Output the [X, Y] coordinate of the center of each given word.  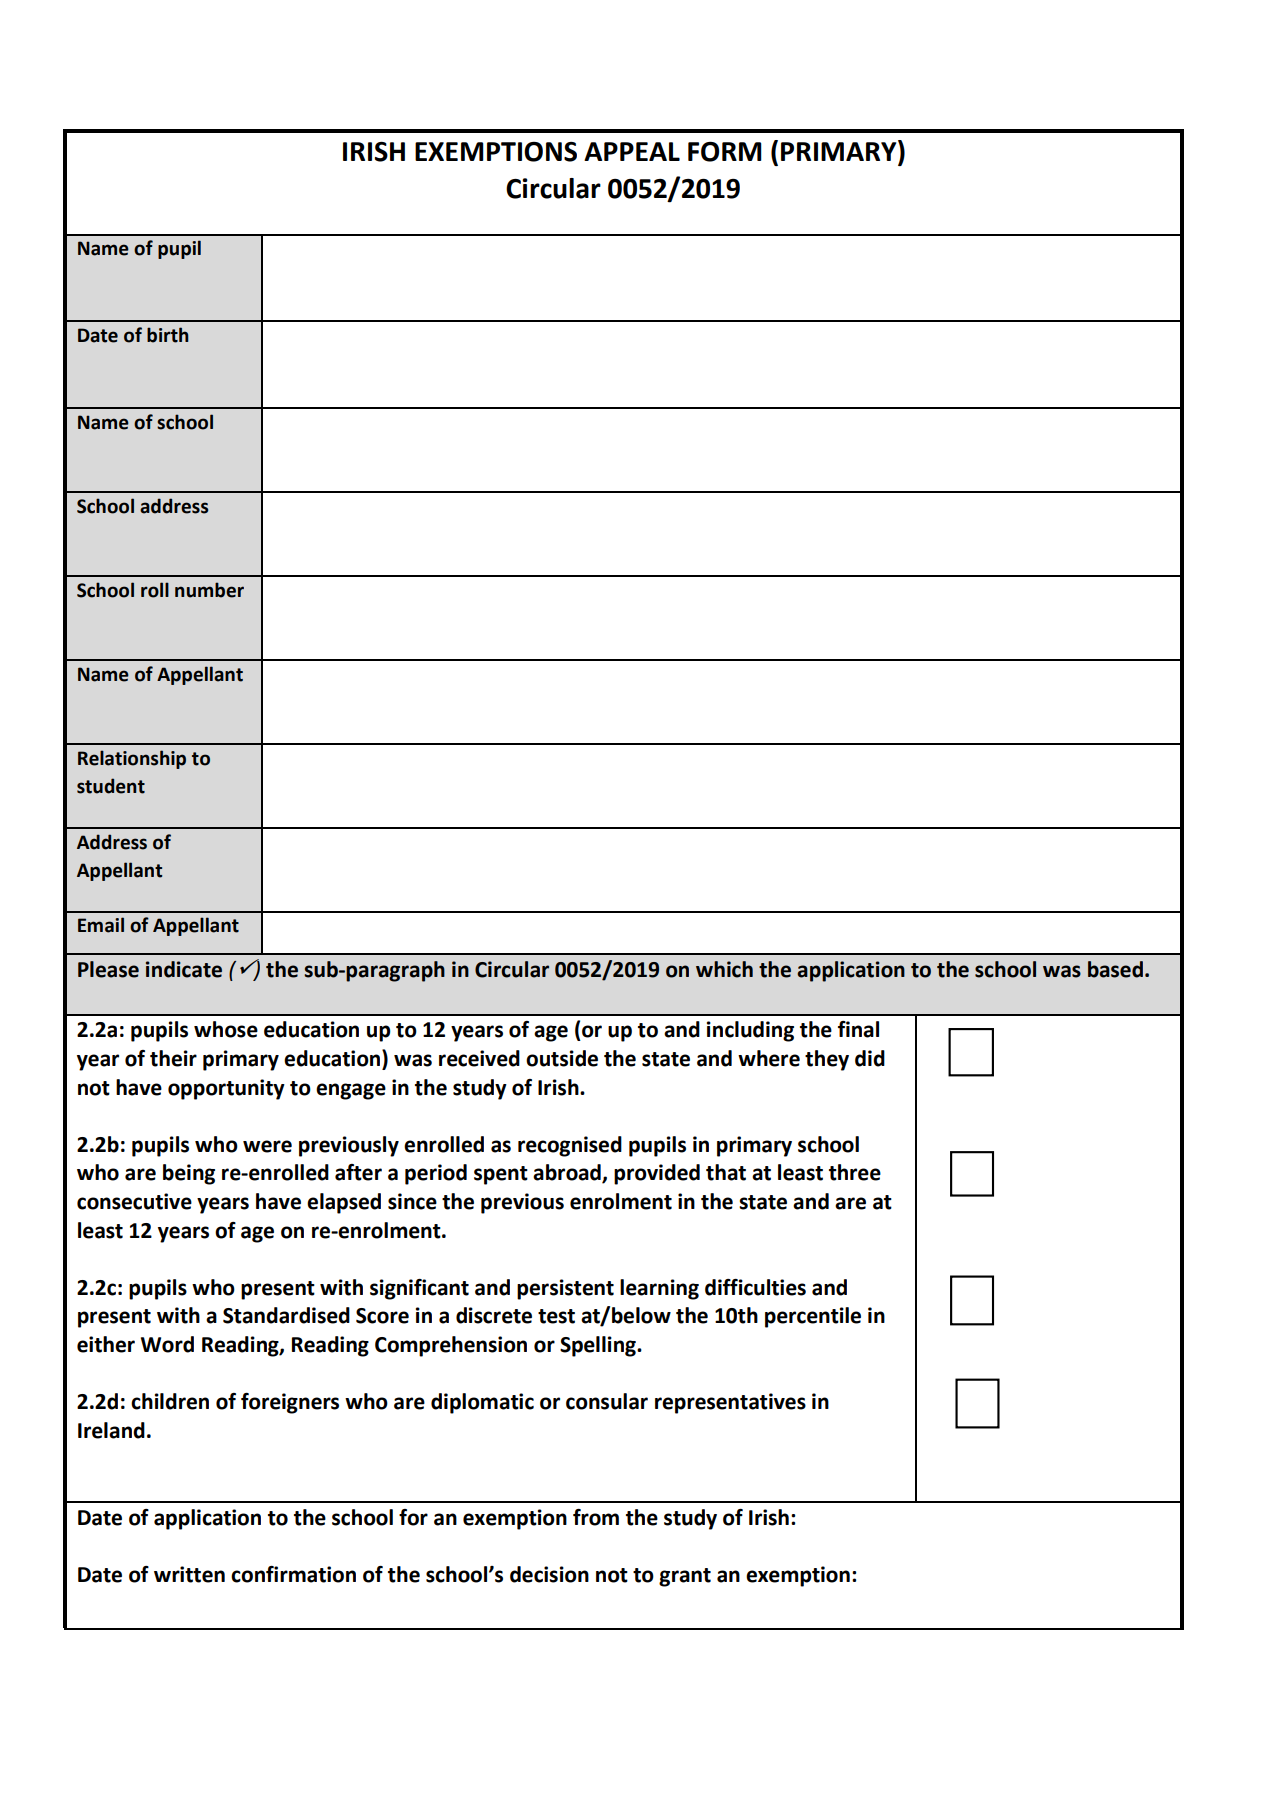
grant [685, 1577]
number [209, 590]
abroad [568, 1173]
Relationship [132, 759]
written [189, 1574]
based [1115, 969]
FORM [725, 152]
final [858, 1029]
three [855, 1172]
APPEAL [632, 151]
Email [101, 925]
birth [168, 335]
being [189, 1174]
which [724, 969]
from [596, 1517]
